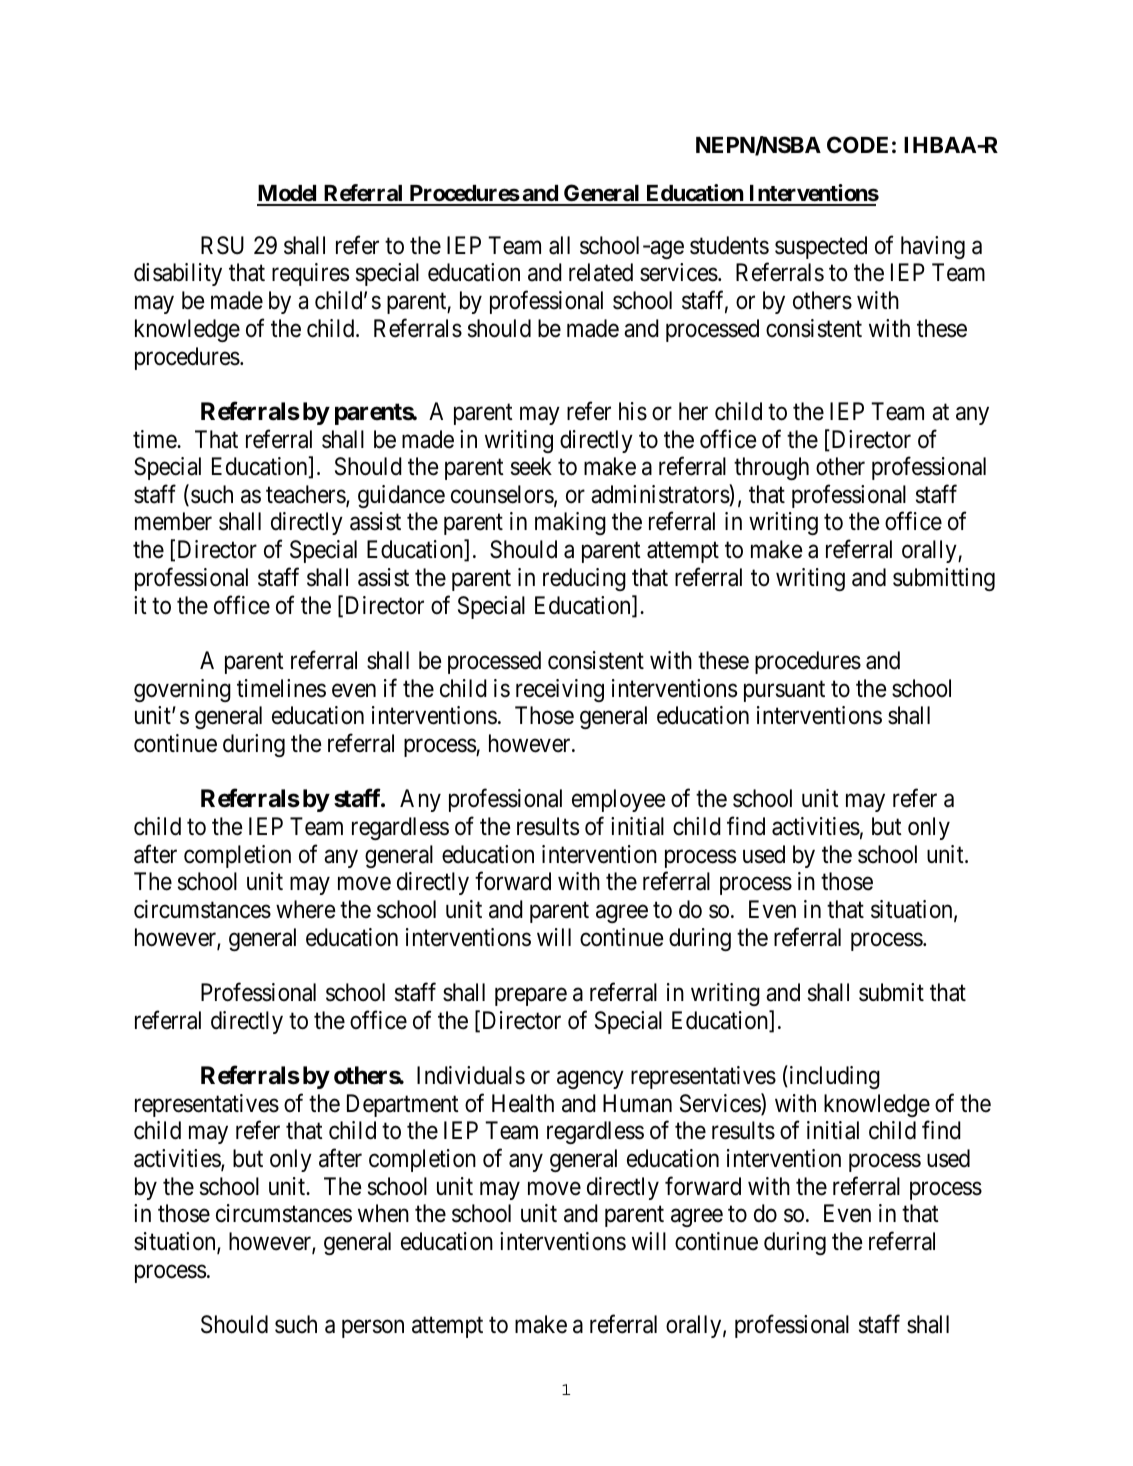  Describe the element at coordinates (771, 468) in the document. I see `through` at that location.
